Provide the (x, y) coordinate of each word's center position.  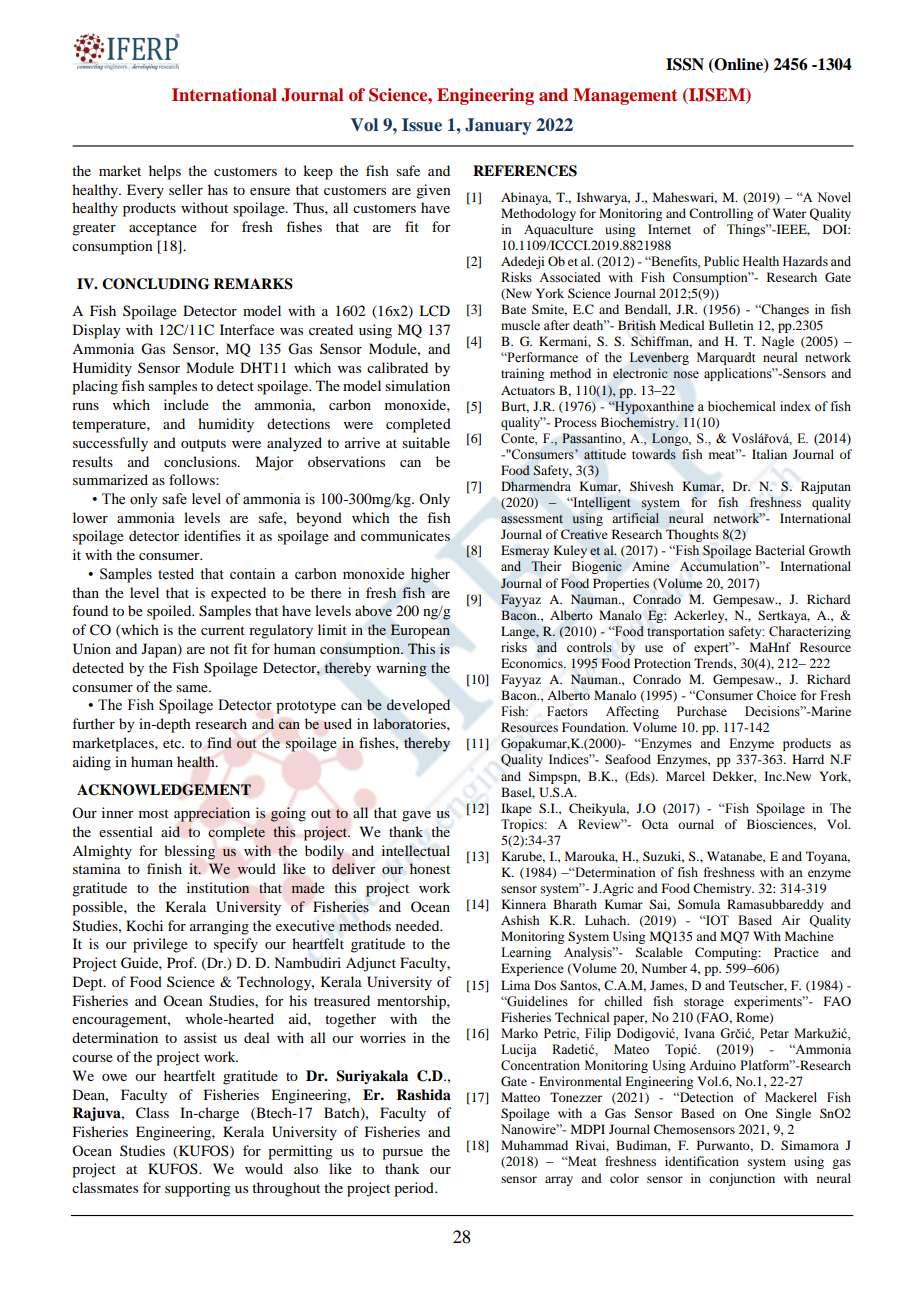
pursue (402, 1154)
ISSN (685, 64)
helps (165, 172)
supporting (198, 1189)
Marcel (685, 776)
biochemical (741, 406)
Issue (422, 125)
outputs (203, 445)
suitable (426, 442)
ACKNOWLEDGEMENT (164, 790)
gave (416, 816)
